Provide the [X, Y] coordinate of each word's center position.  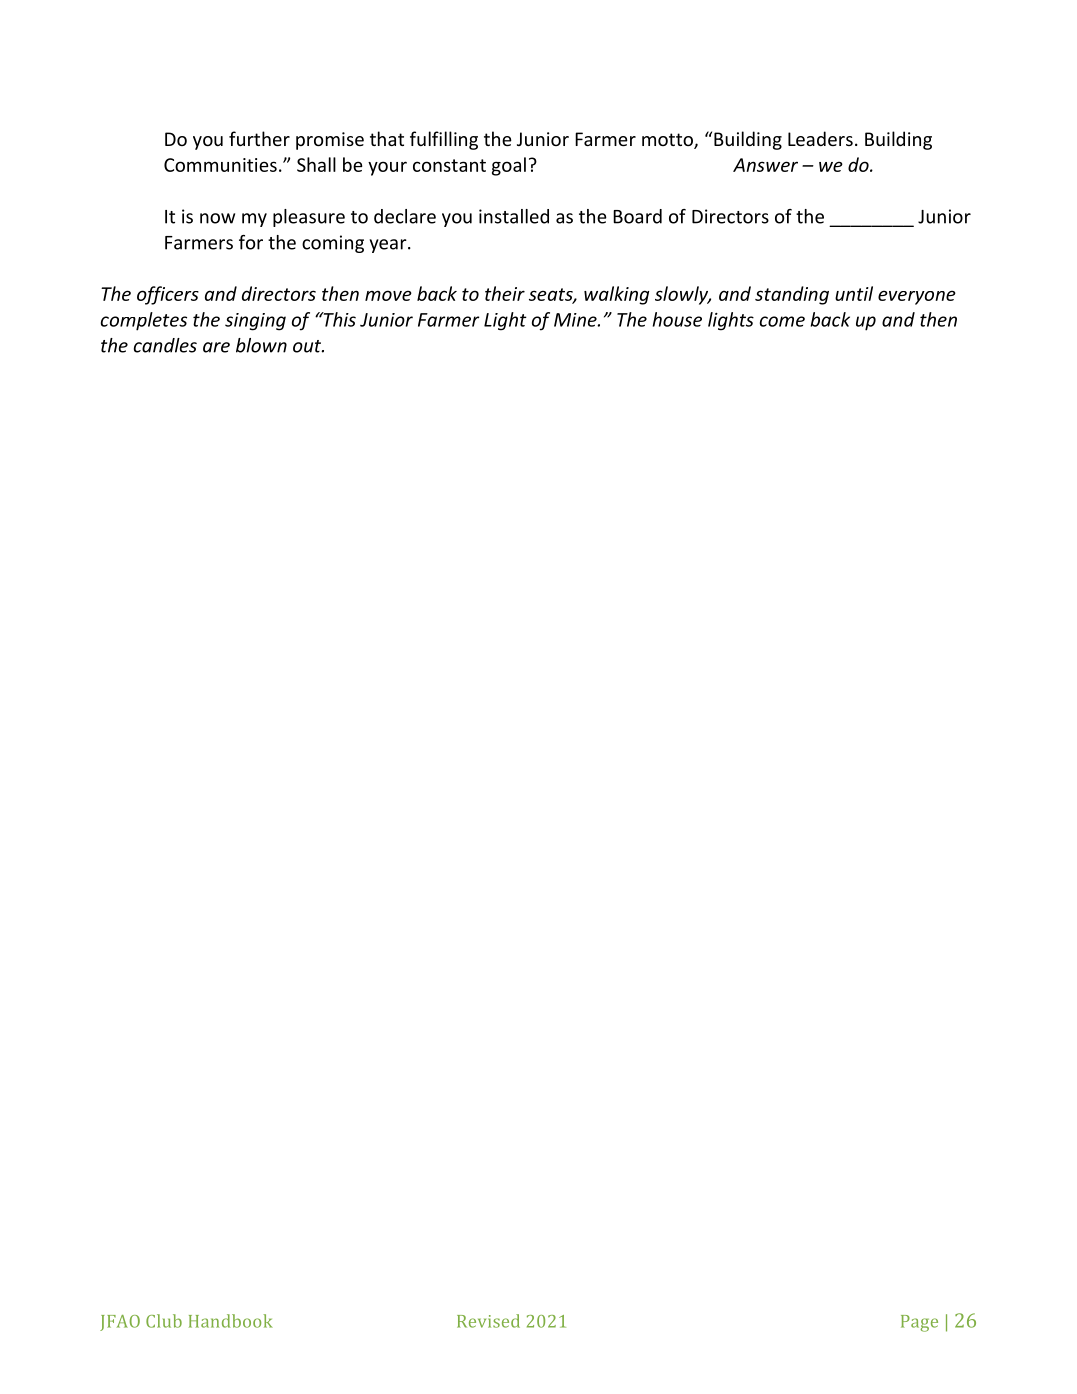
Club [164, 1321]
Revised [488, 1321]
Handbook [231, 1321]
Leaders [820, 138]
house [677, 319]
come [782, 321]
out [308, 346]
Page [919, 1323]
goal [509, 166]
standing [792, 295]
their [505, 293]
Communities [220, 165]
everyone [917, 297]
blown [261, 345]
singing [255, 322]
